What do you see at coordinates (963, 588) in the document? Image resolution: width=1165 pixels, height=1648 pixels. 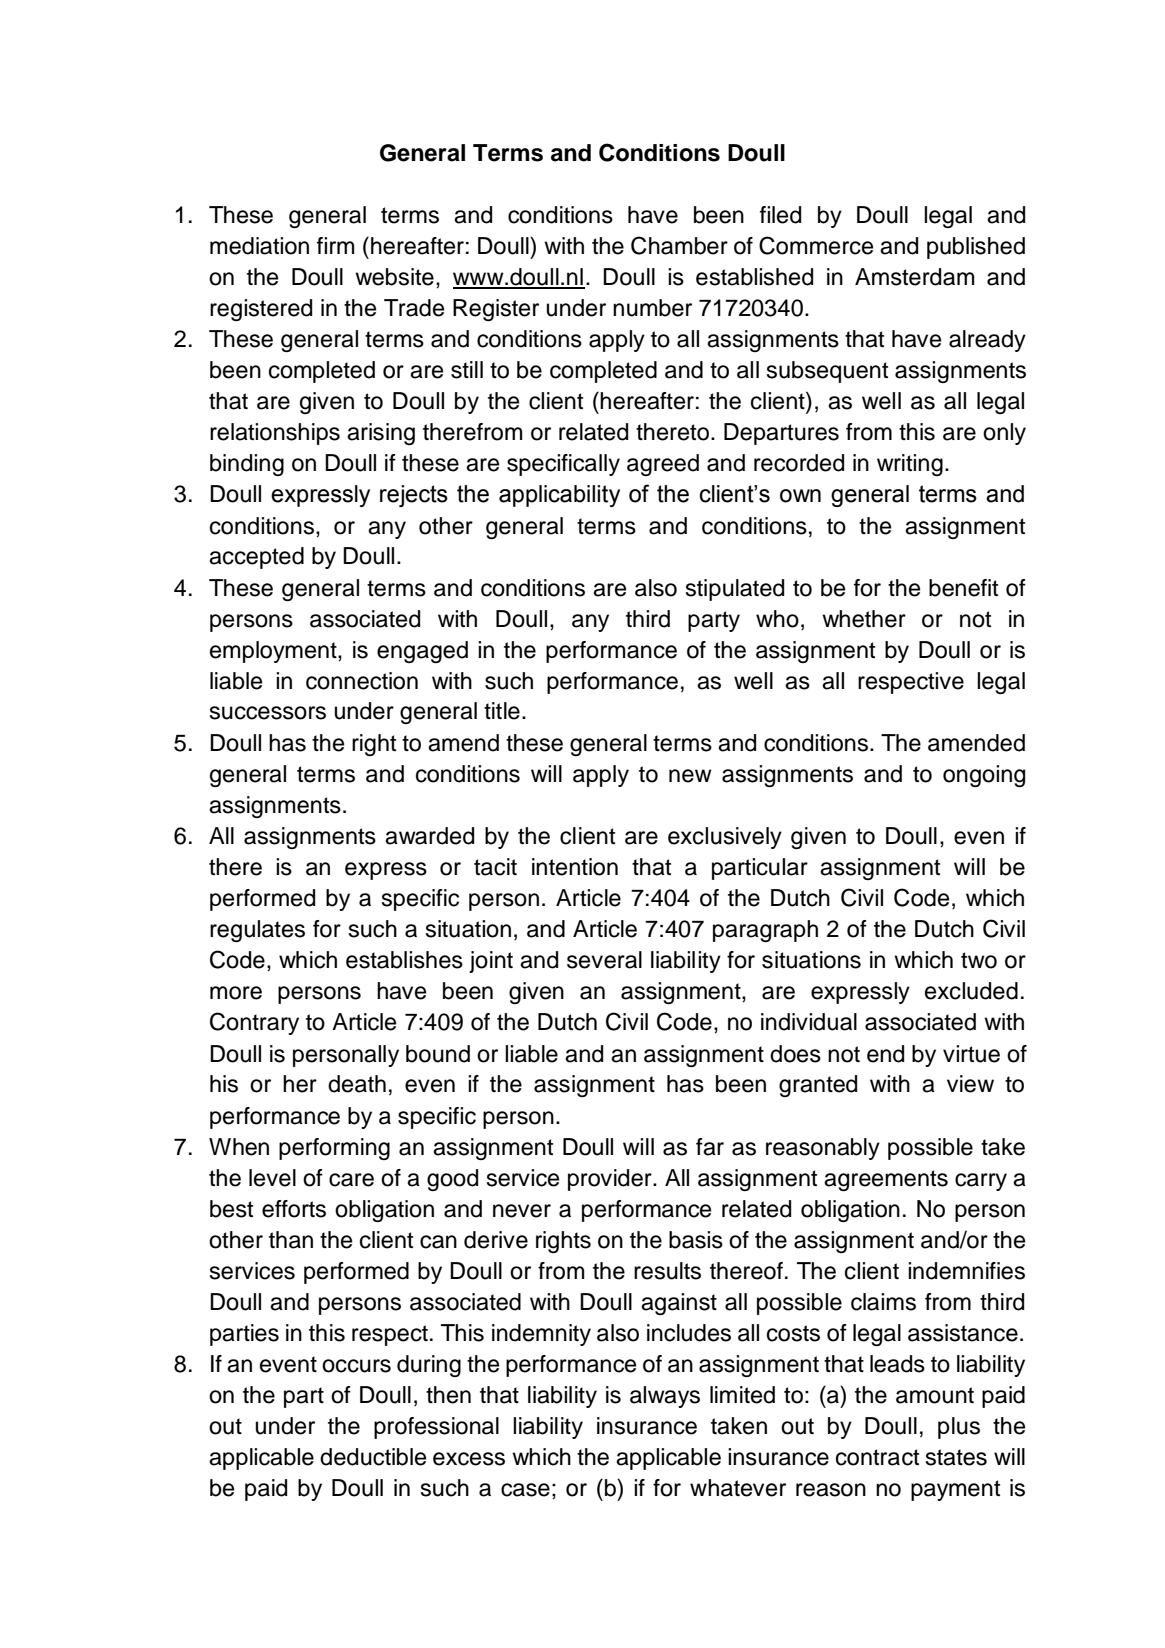 I see `benefit` at bounding box center [963, 588].
